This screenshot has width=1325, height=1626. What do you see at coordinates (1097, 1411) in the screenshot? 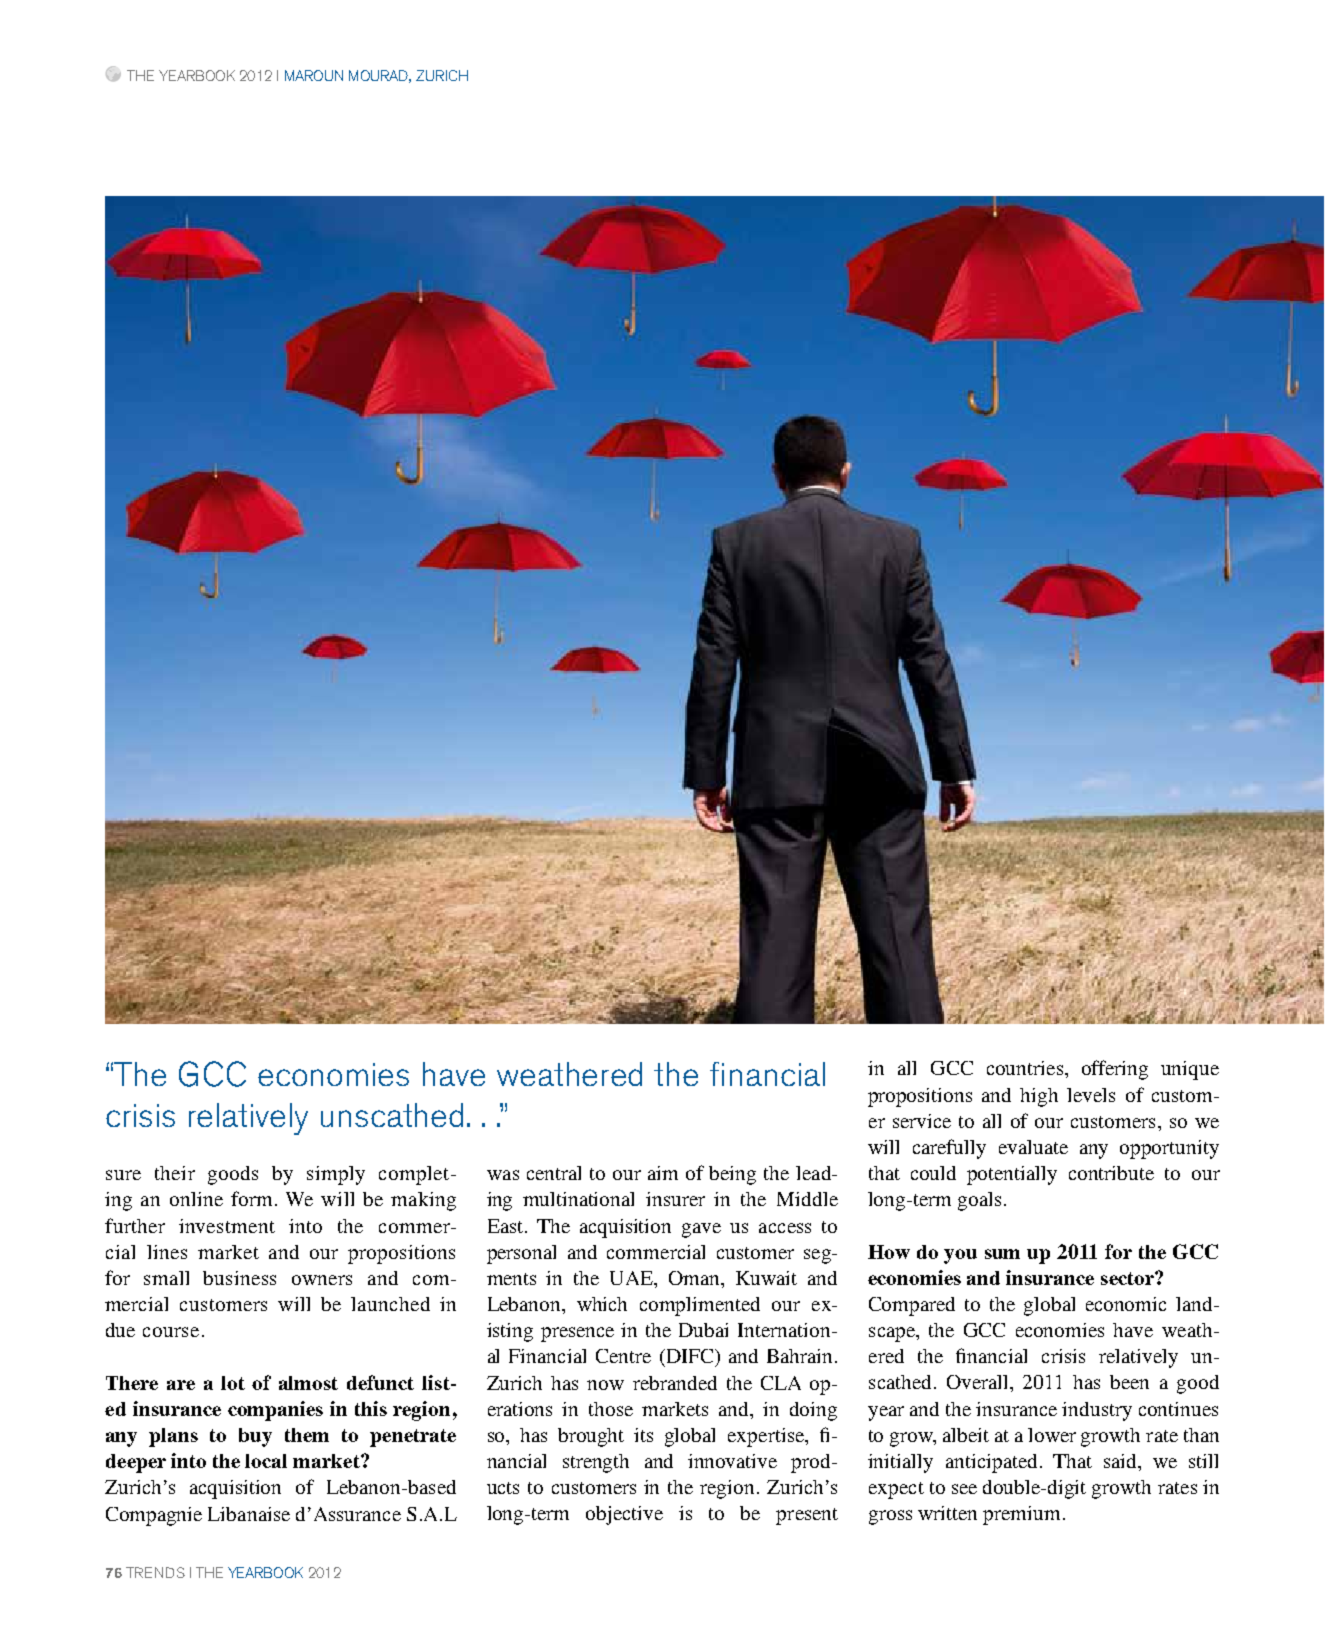
I see `industry` at bounding box center [1097, 1411].
